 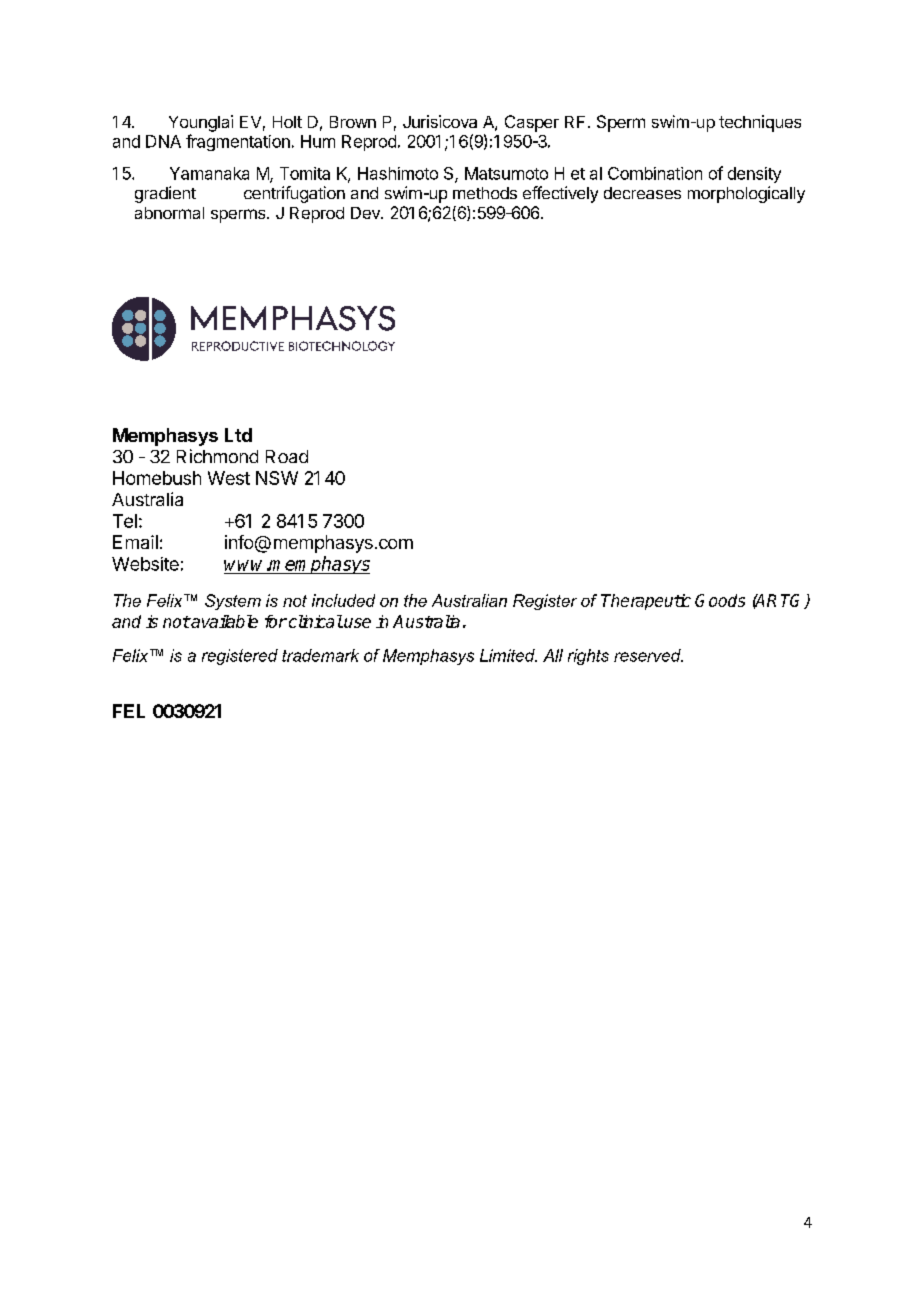 I want to click on fragmentation, so click(x=238, y=142).
